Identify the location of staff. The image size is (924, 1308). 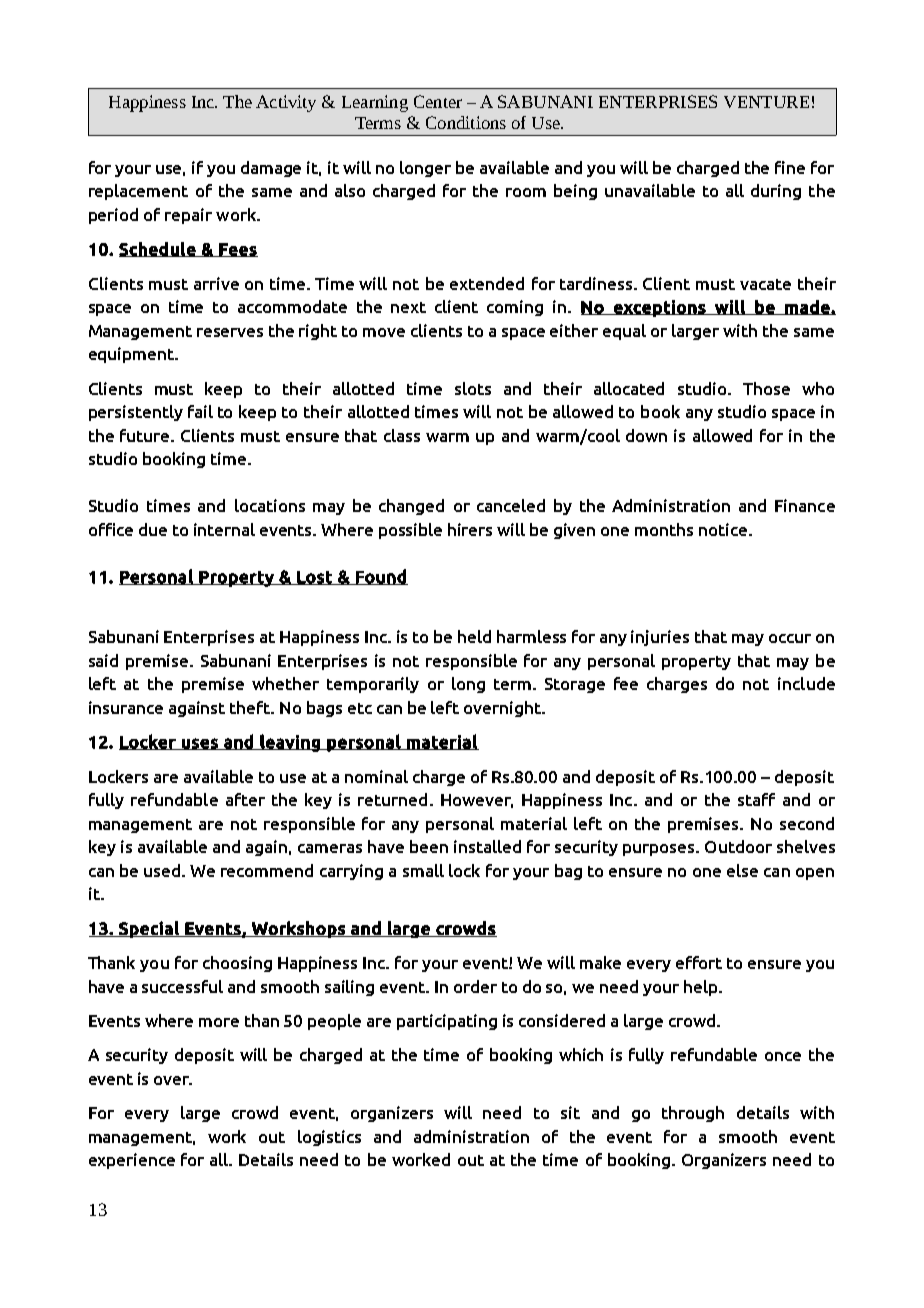
(756, 799).
